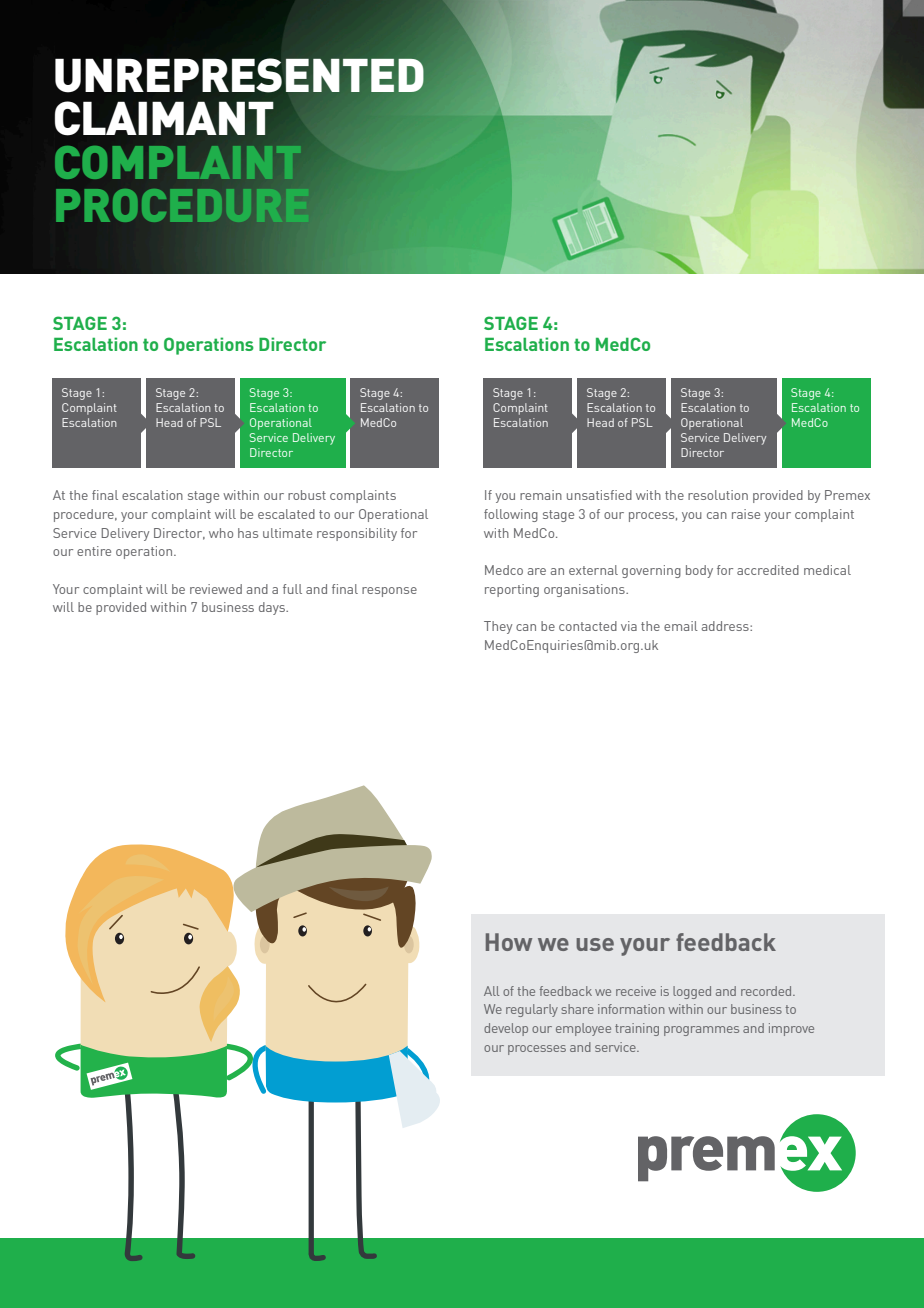 The image size is (924, 1308). I want to click on days, so click(273, 608).
